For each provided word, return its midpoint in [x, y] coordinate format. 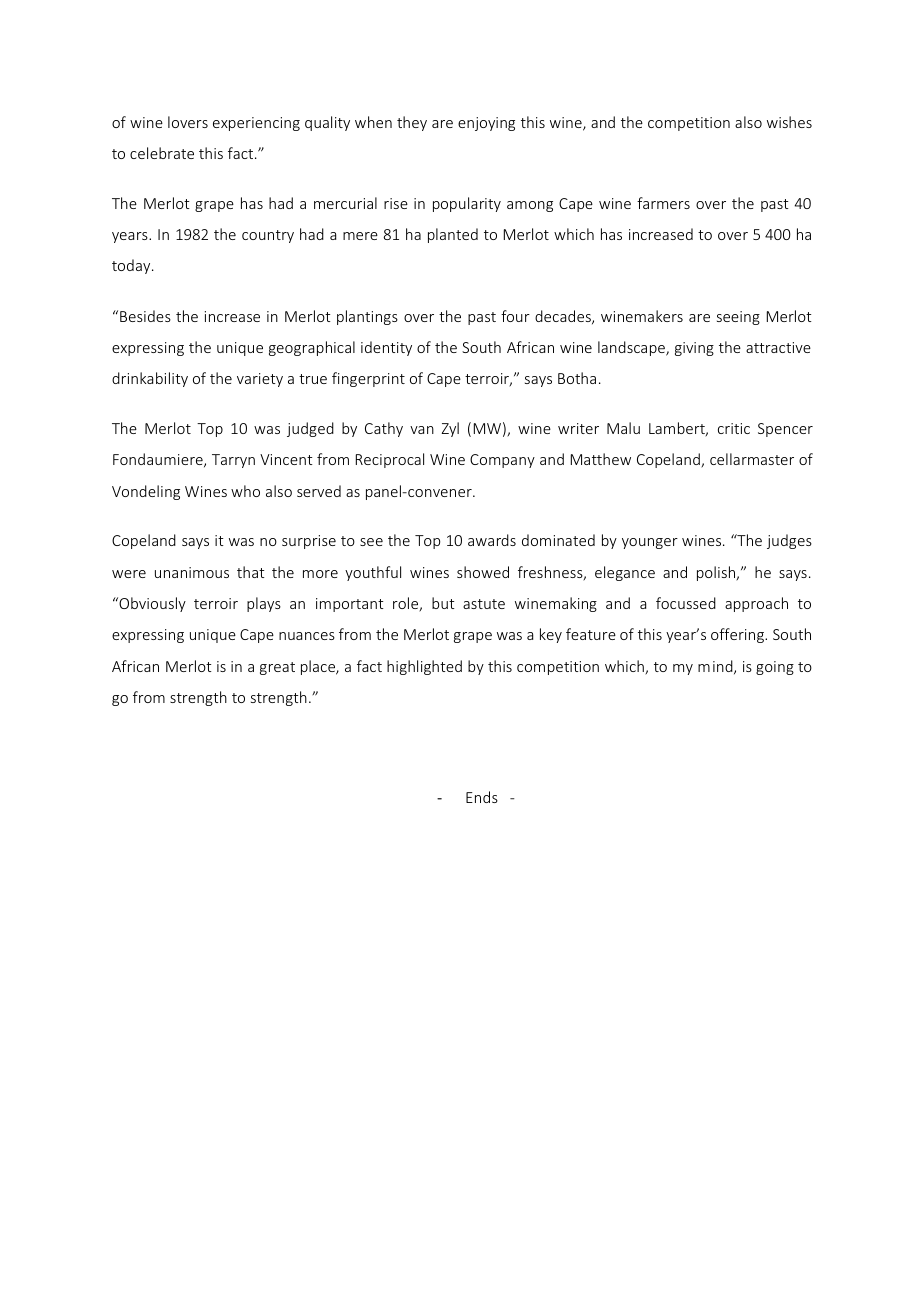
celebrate [162, 153]
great [277, 668]
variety [260, 380]
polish [717, 573]
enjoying [486, 124]
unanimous [192, 572]
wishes [789, 122]
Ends [482, 797]
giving [694, 349]
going [775, 668]
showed [483, 572]
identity [386, 348]
